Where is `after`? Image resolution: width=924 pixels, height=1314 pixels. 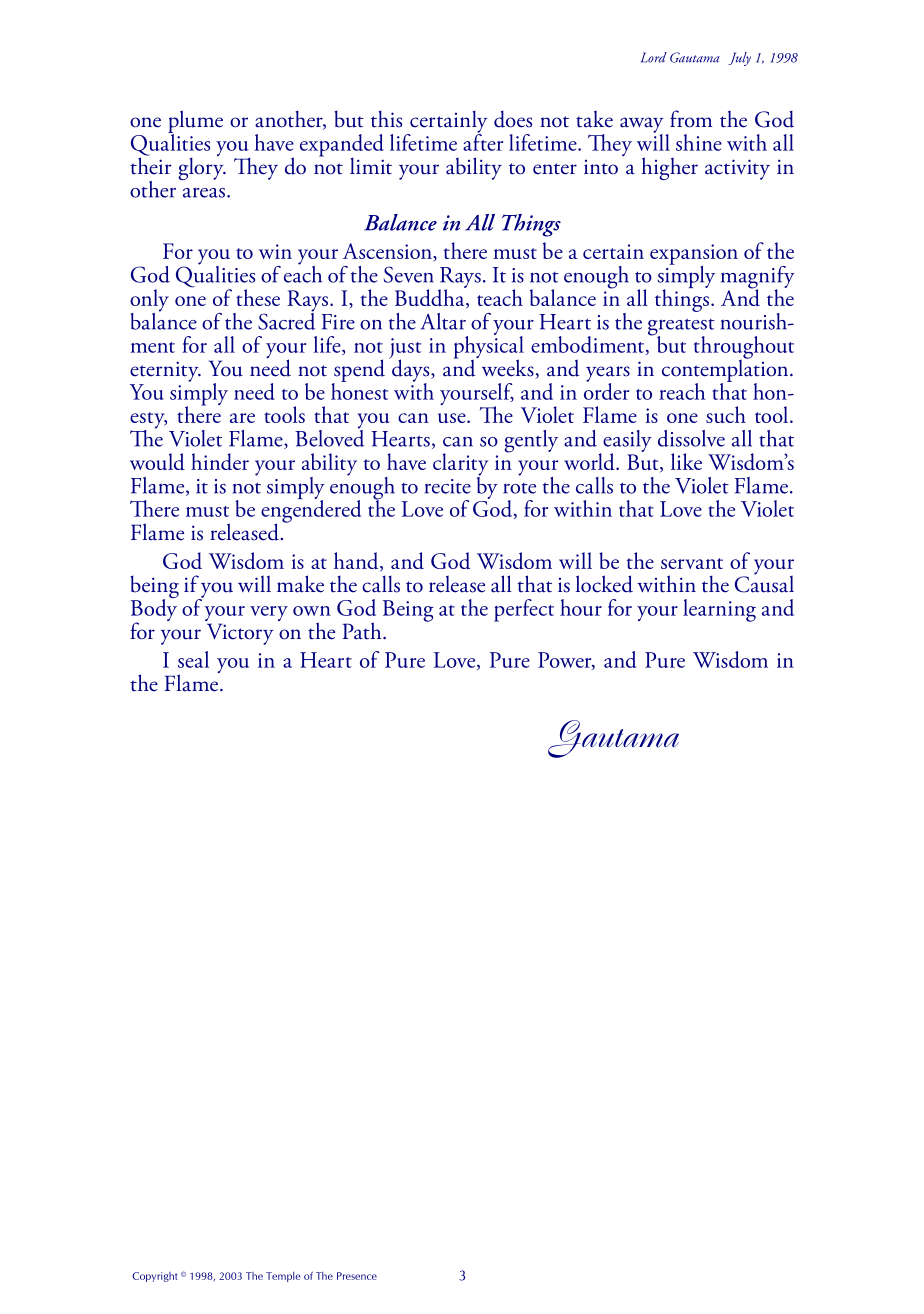 after is located at coordinates (483, 141).
